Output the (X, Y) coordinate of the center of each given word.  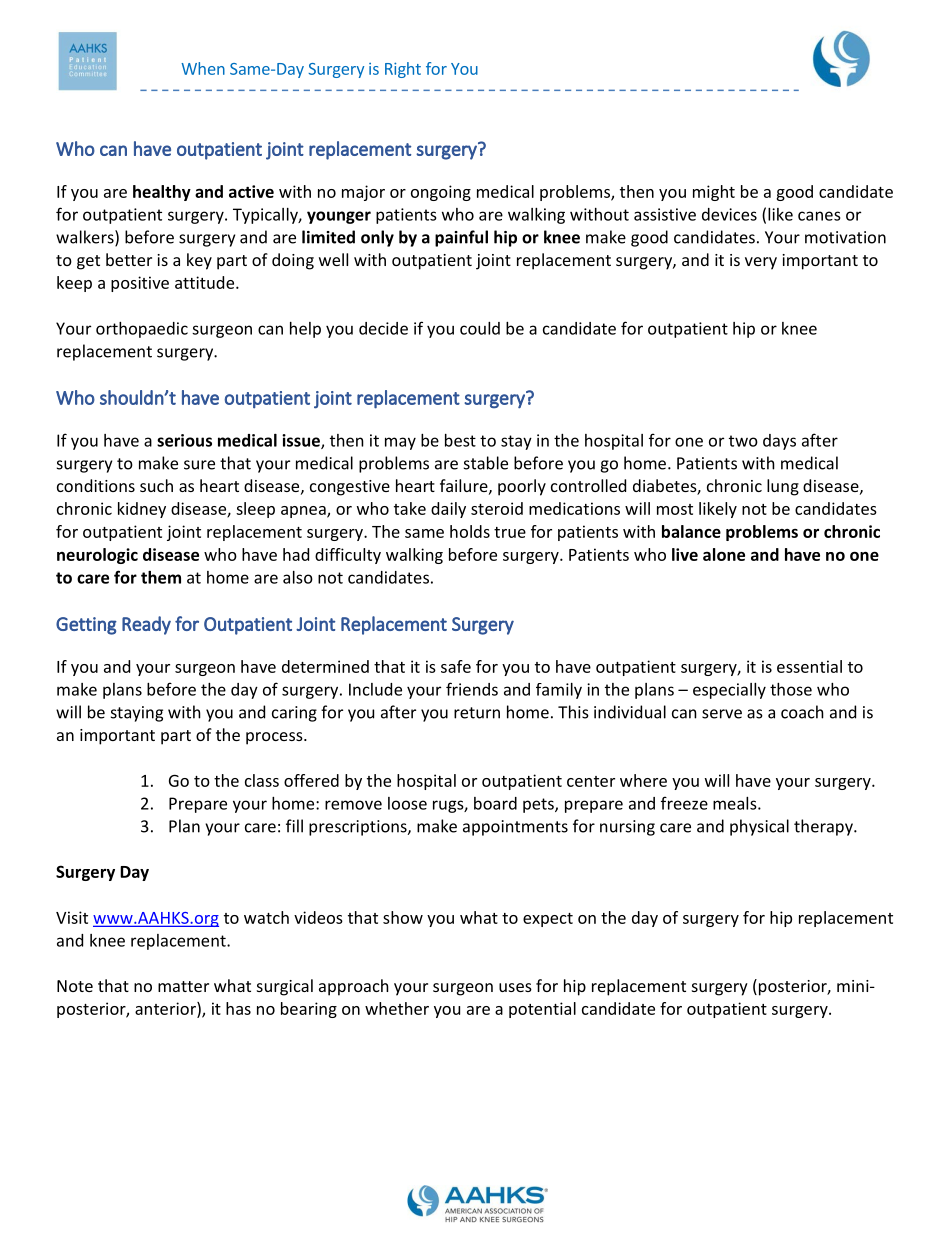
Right (403, 70)
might (714, 193)
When (203, 68)
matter (183, 986)
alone (724, 554)
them (161, 577)
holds (470, 531)
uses (515, 987)
